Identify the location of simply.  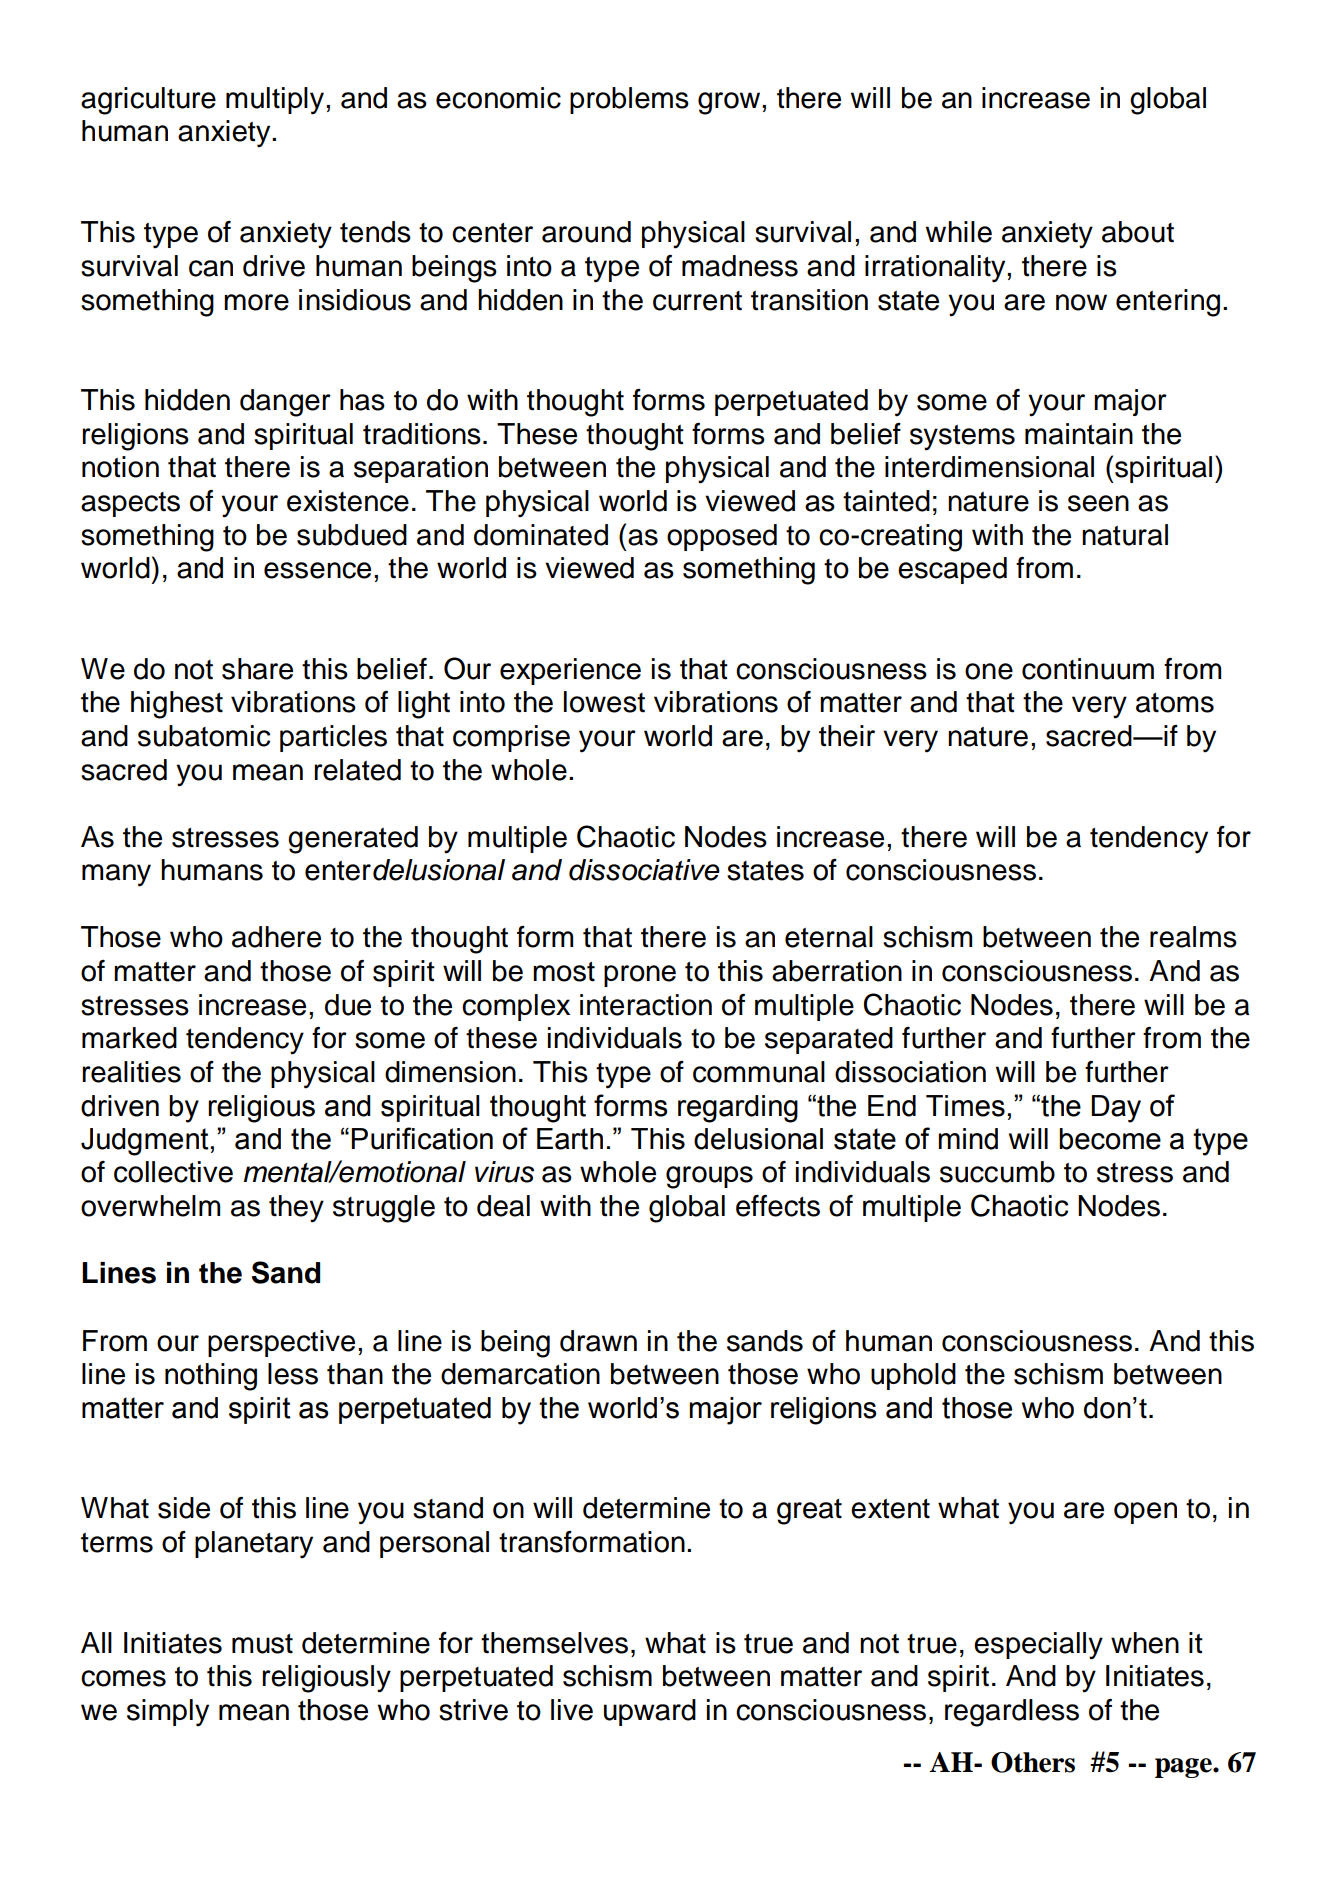
(168, 1713).
